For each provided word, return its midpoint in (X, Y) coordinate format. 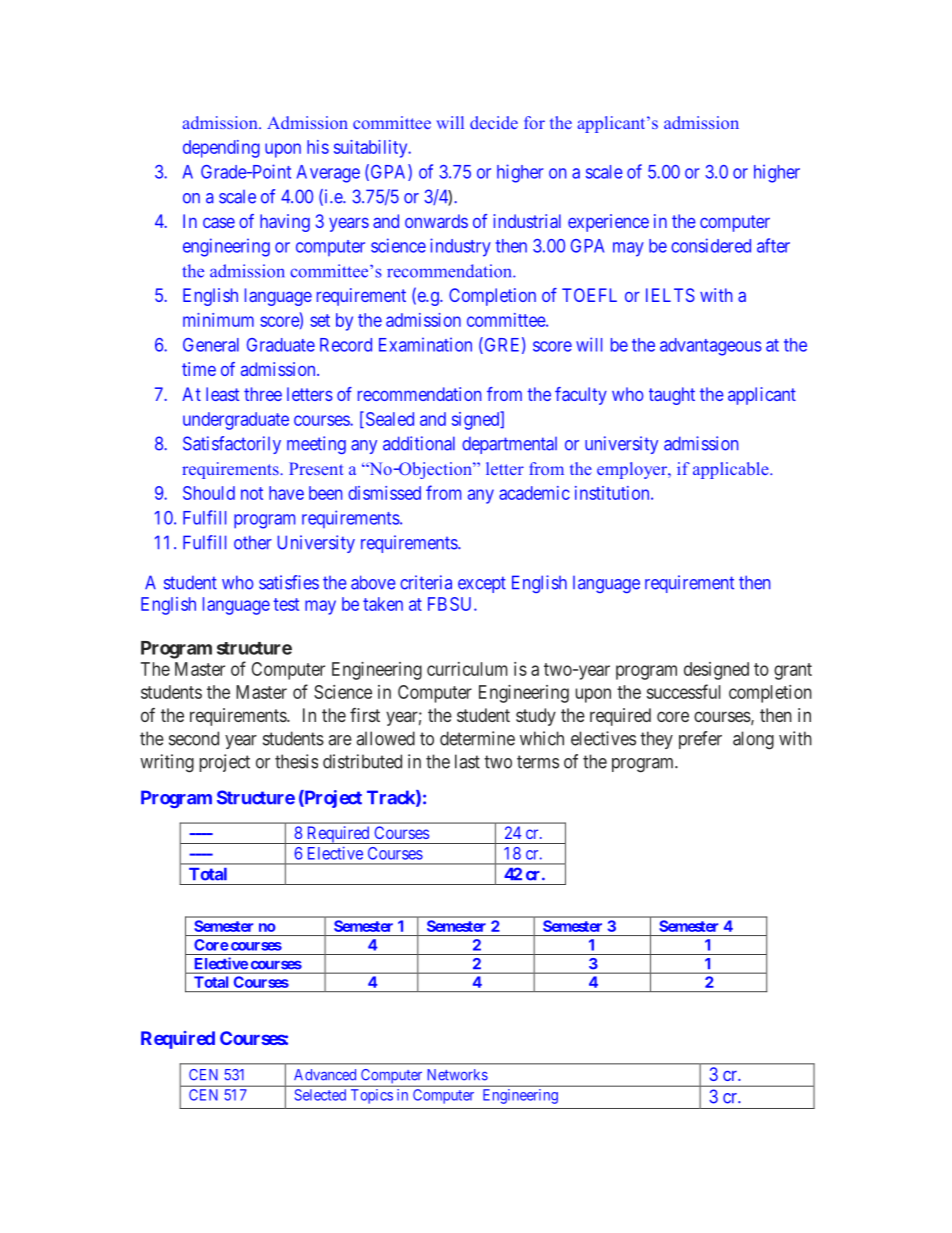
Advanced (325, 1075)
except (482, 584)
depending (221, 149)
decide (494, 122)
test (286, 604)
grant (793, 671)
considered (711, 245)
